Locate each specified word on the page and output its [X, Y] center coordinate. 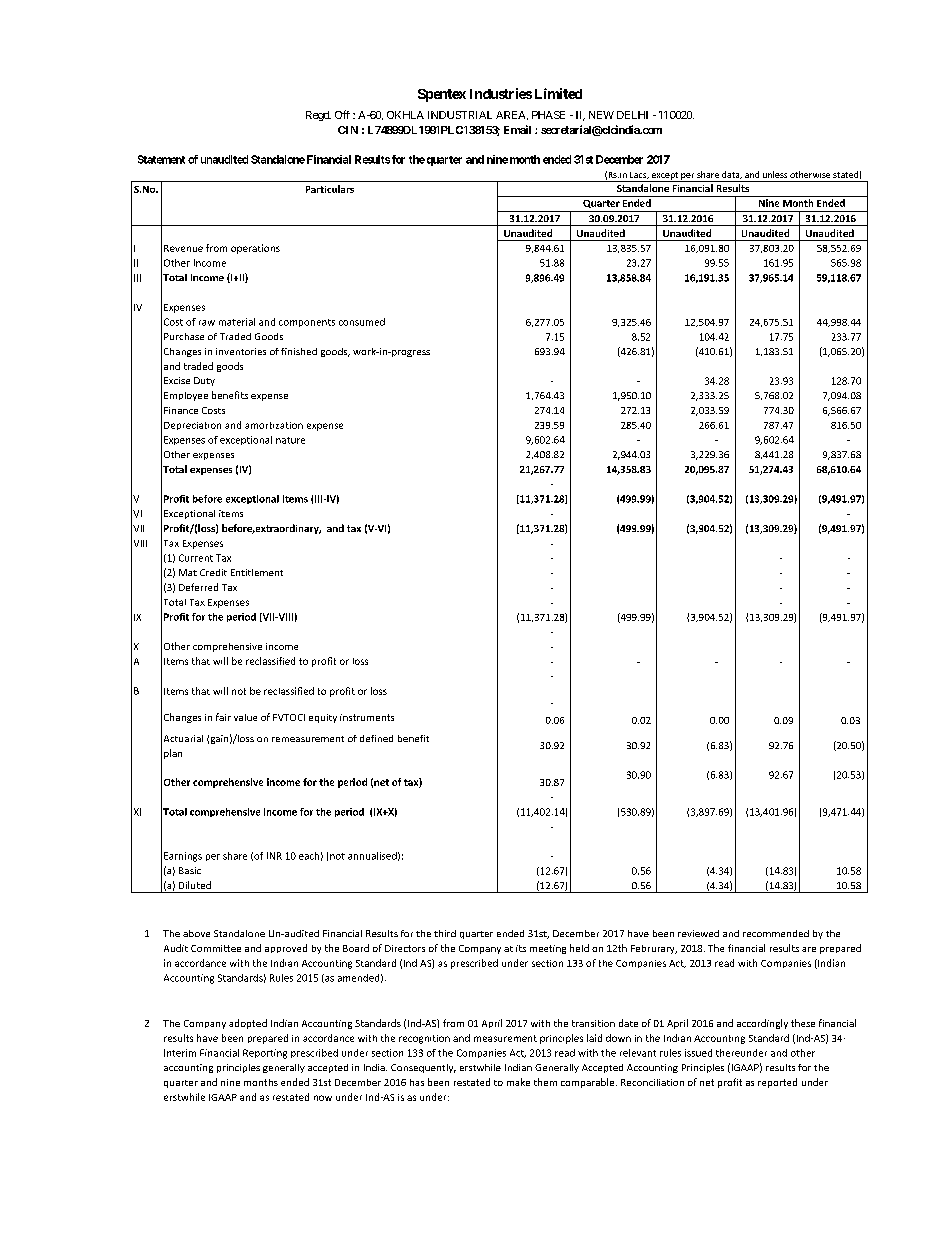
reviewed [698, 933]
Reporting [265, 1054]
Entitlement [257, 572]
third [445, 933]
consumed [362, 322]
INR [274, 856]
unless [775, 174]
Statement [161, 159]
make [518, 1082]
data [732, 175]
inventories [241, 351]
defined [376, 738]
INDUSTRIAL [460, 115]
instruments [367, 717]
